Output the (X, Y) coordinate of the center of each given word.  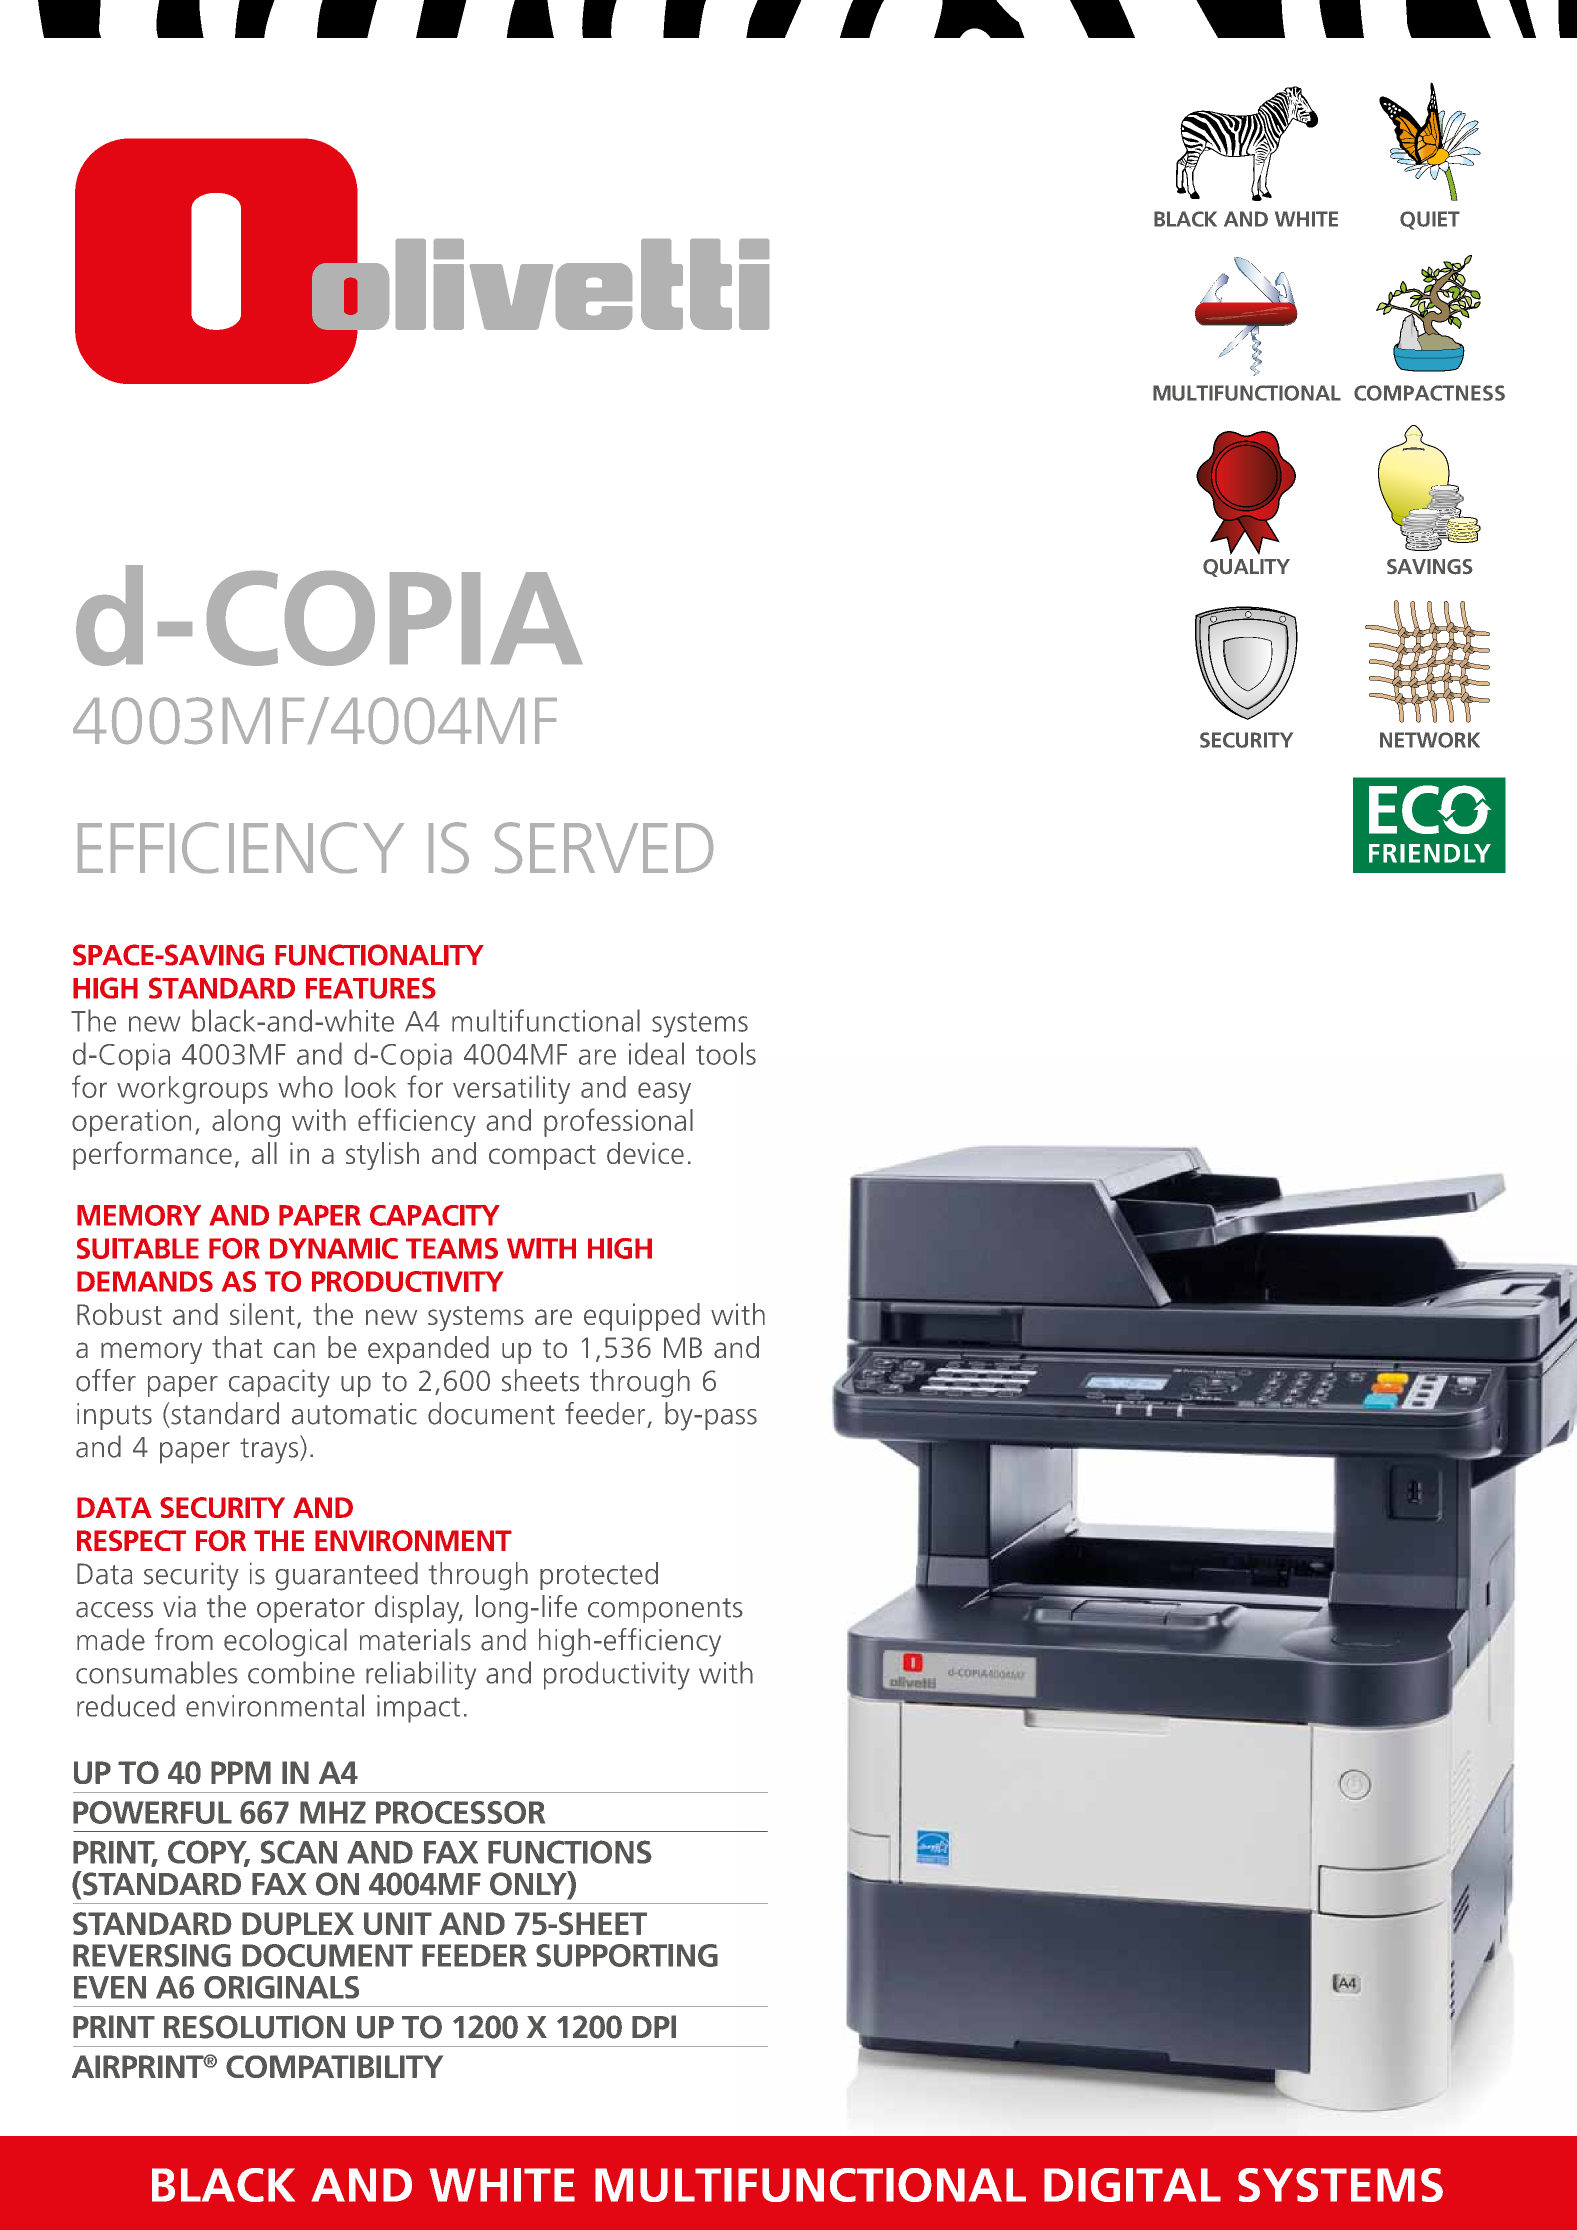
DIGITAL (1132, 2185)
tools (726, 1053)
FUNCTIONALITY (379, 955)
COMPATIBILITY (334, 2066)
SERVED (604, 847)
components (665, 1610)
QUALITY (1246, 568)
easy (664, 1093)
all (264, 1153)
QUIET (1430, 220)
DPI (654, 2026)
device (645, 1153)
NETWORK (1430, 740)
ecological (285, 1642)
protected (599, 1576)
